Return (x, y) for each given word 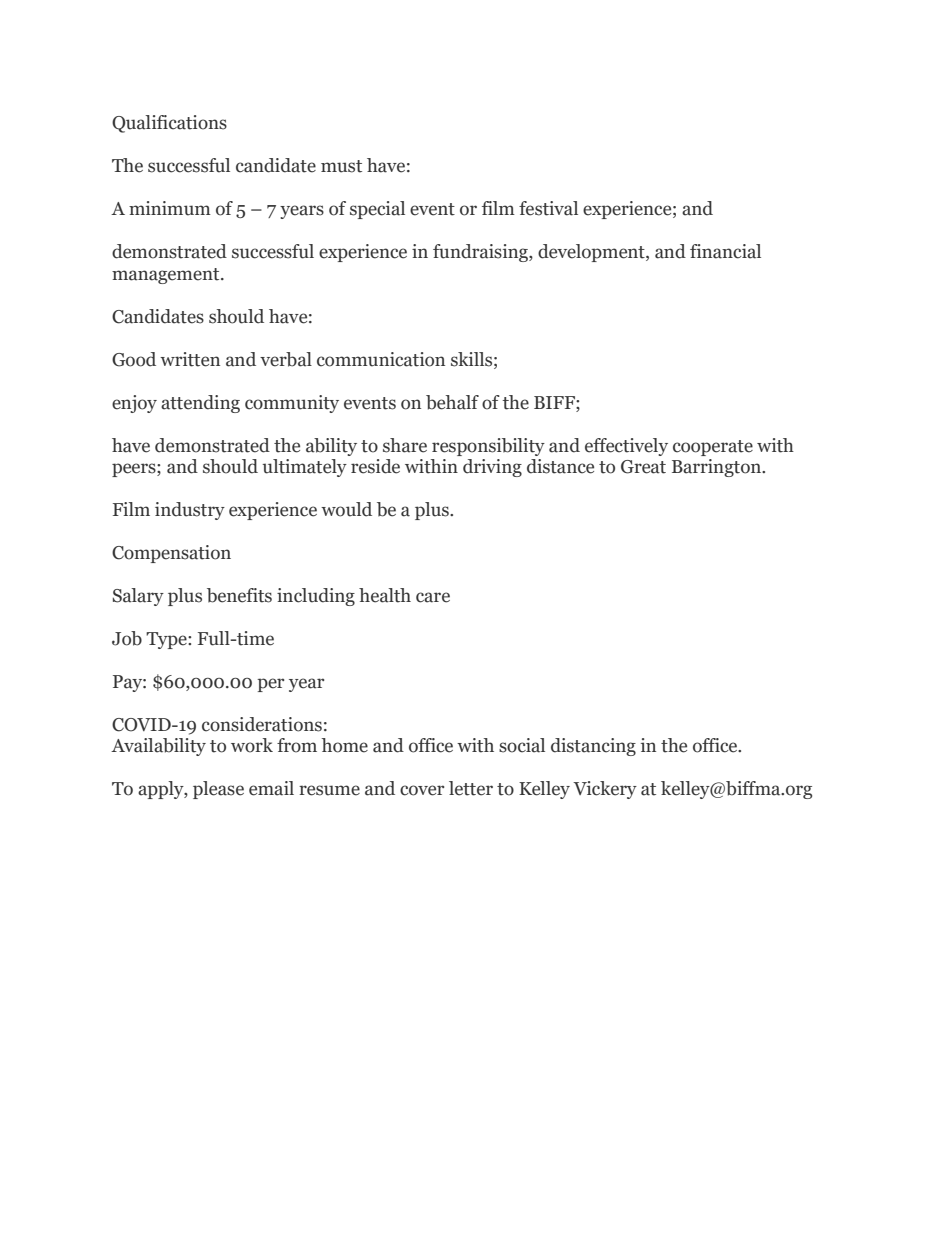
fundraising (481, 253)
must (341, 166)
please (218, 790)
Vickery (605, 790)
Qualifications (169, 124)
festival (548, 208)
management (167, 276)
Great (643, 467)
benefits (239, 595)
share (405, 445)
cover (422, 790)
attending (200, 404)
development (592, 253)
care (433, 597)
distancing (593, 747)
